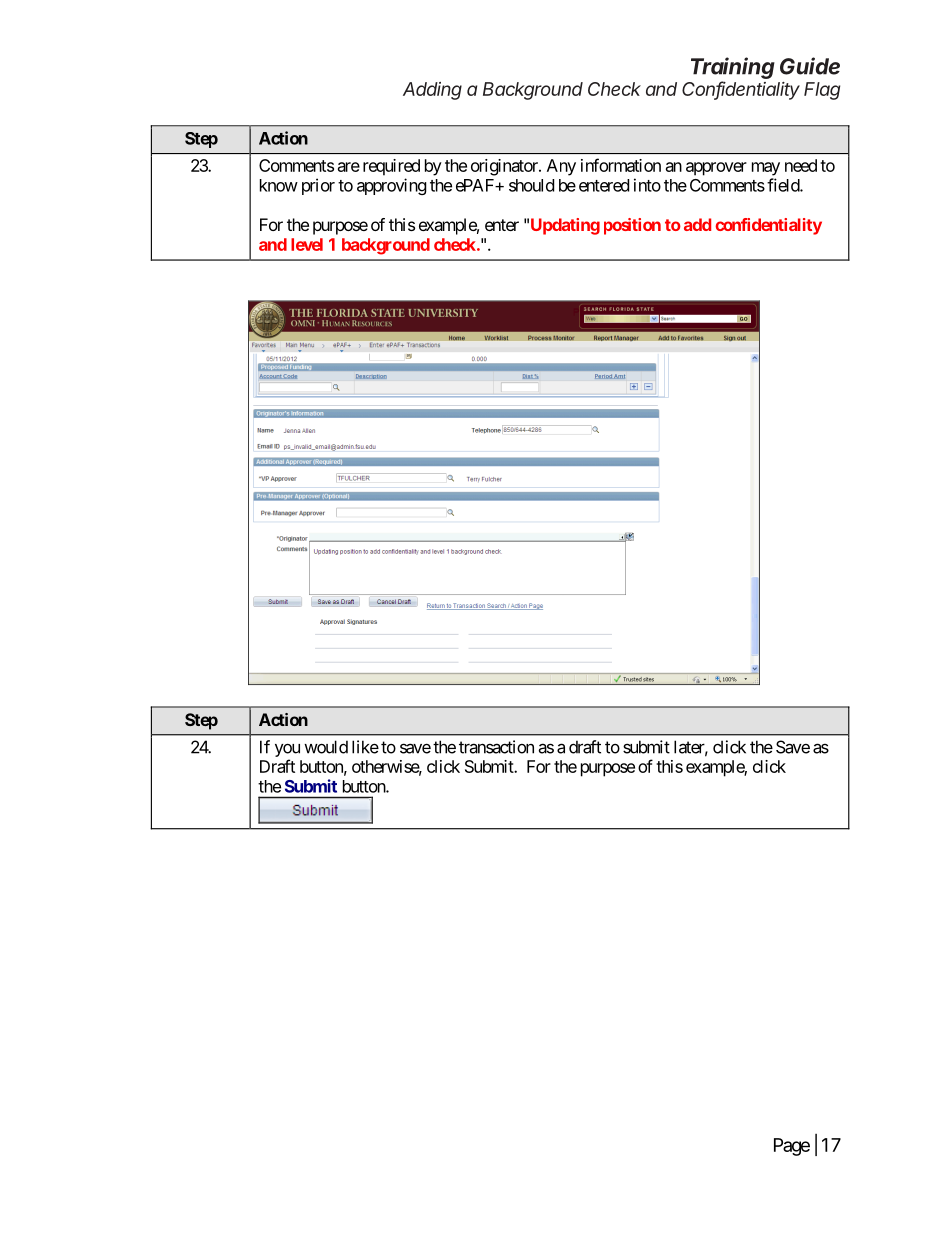 This page has width=952, height=1233. Describe the element at coordinates (561, 167) in the page. I see `Any` at that location.
